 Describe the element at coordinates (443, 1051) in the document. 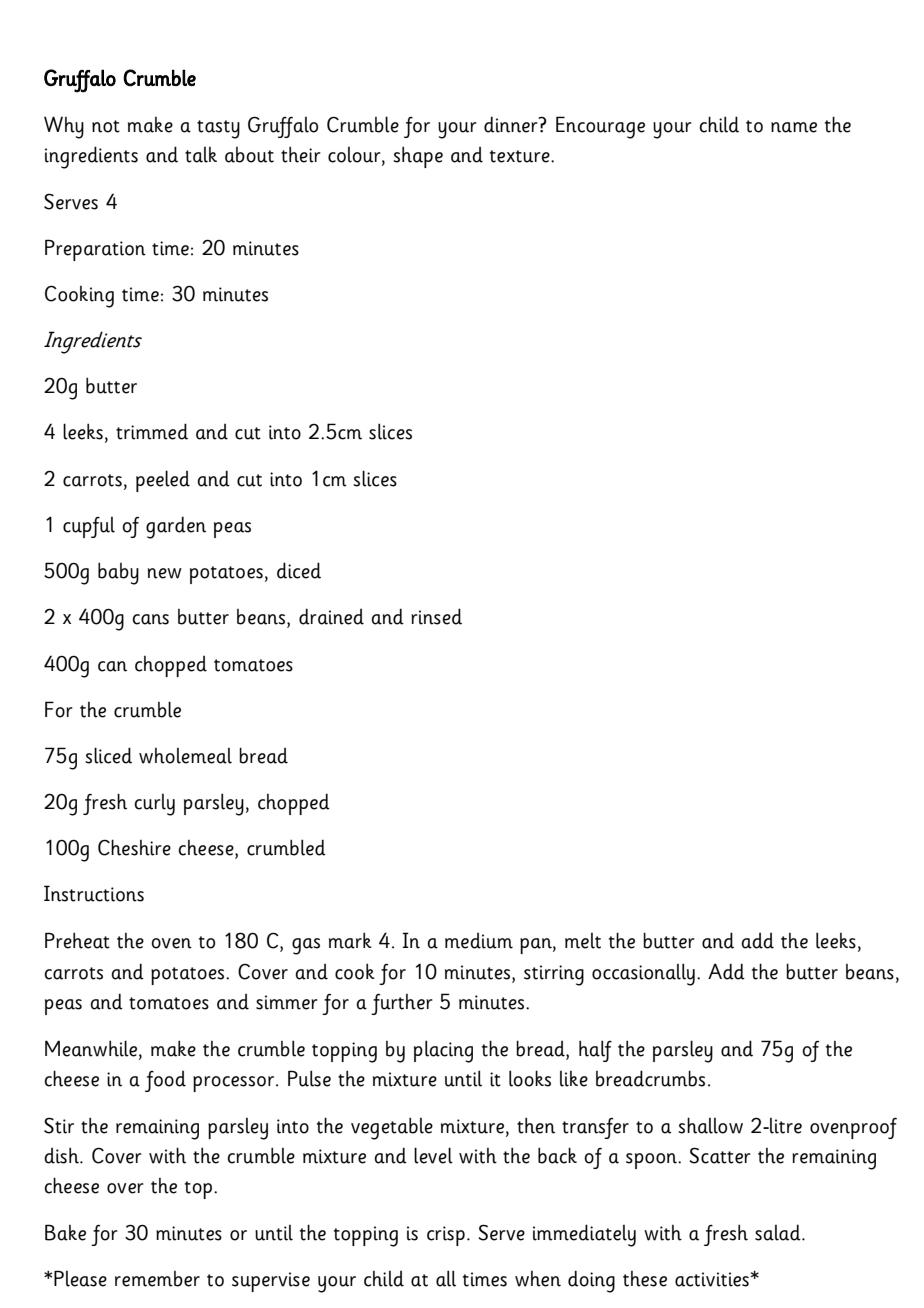

I see `placing` at that location.
